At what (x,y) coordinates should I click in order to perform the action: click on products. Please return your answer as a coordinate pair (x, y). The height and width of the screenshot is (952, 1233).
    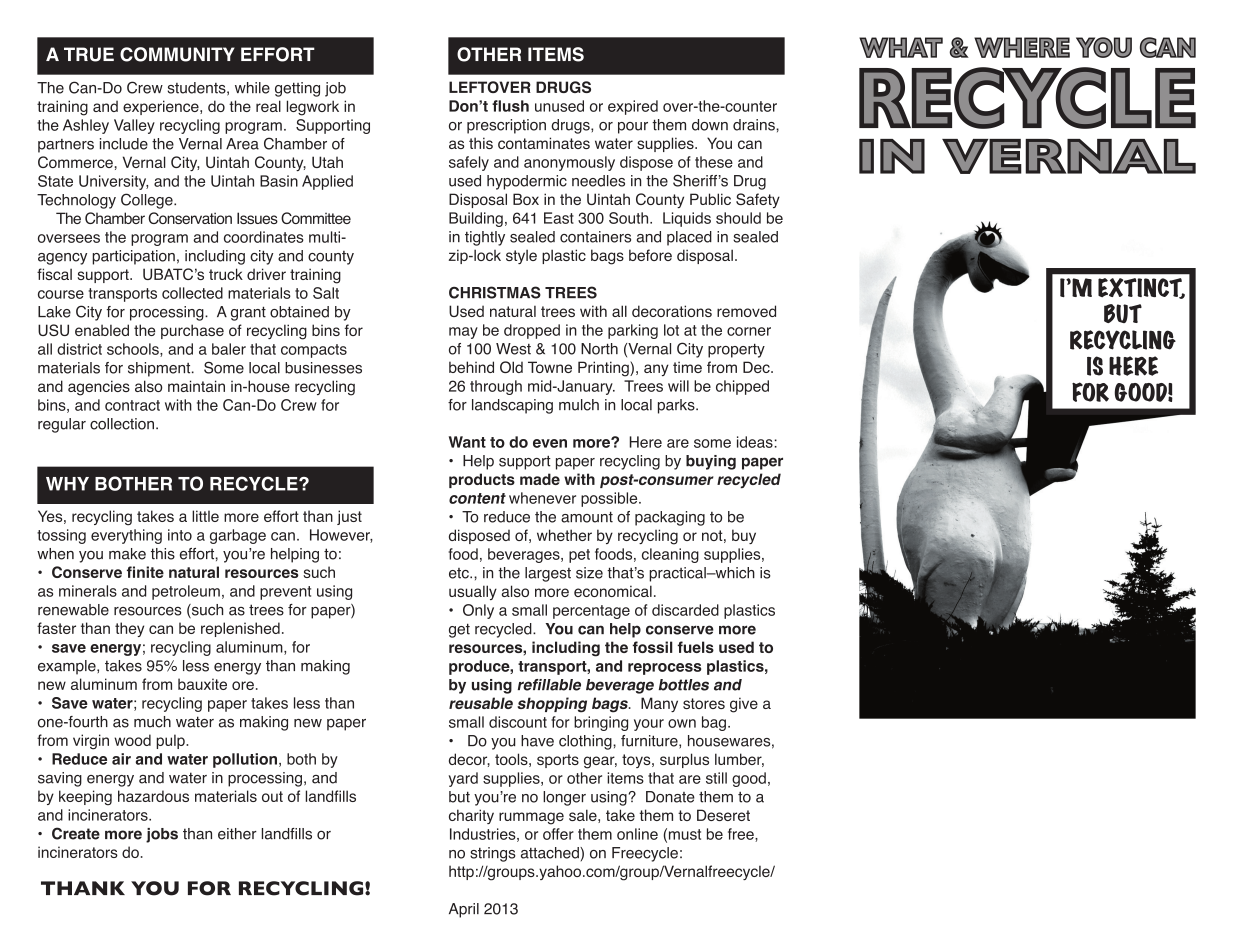
    Looking at the image, I should click on (482, 480).
